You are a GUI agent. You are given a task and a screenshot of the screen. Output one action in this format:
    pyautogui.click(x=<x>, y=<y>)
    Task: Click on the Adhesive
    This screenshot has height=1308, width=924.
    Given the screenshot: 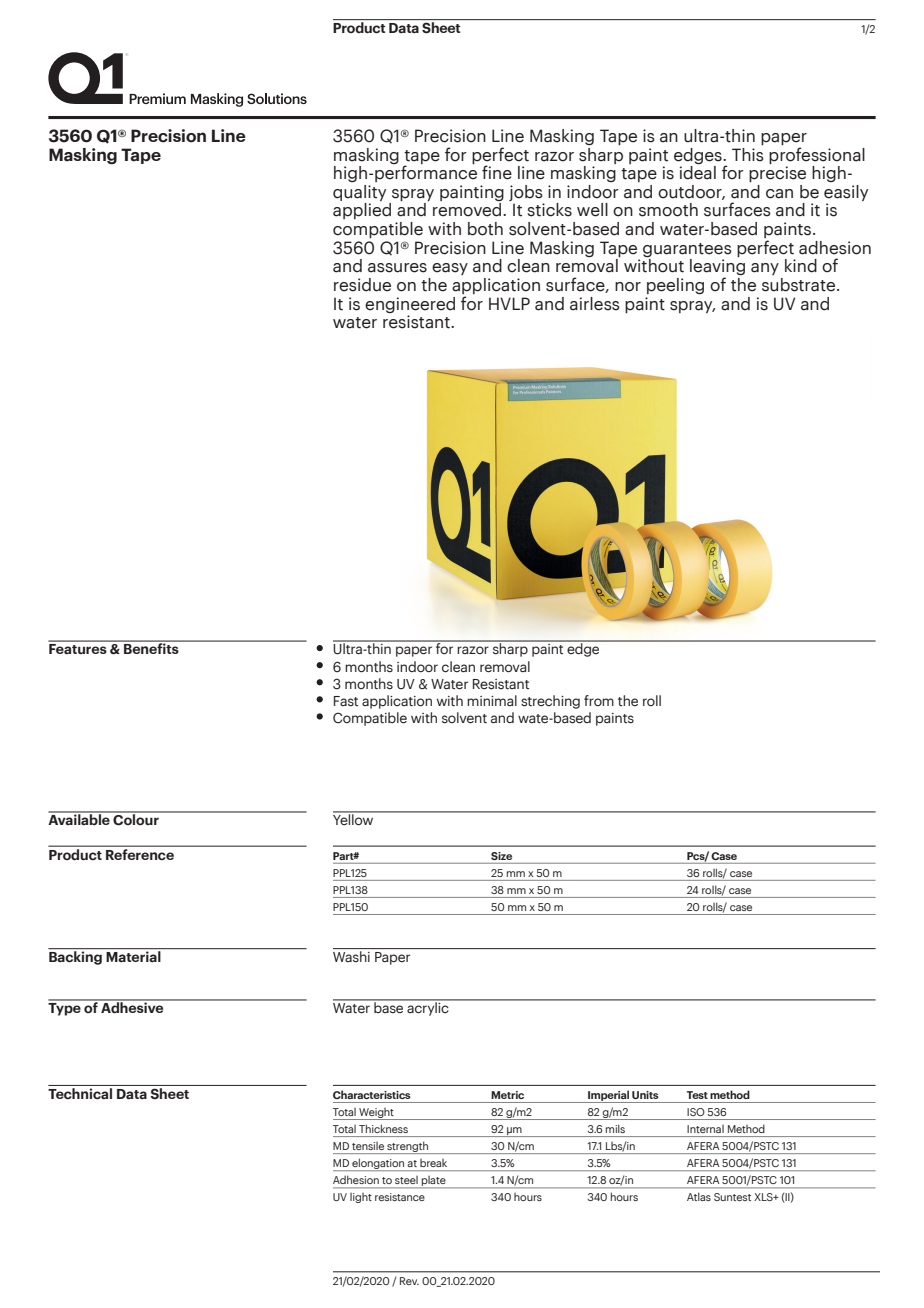 What is the action you would take?
    pyautogui.click(x=132, y=1006)
